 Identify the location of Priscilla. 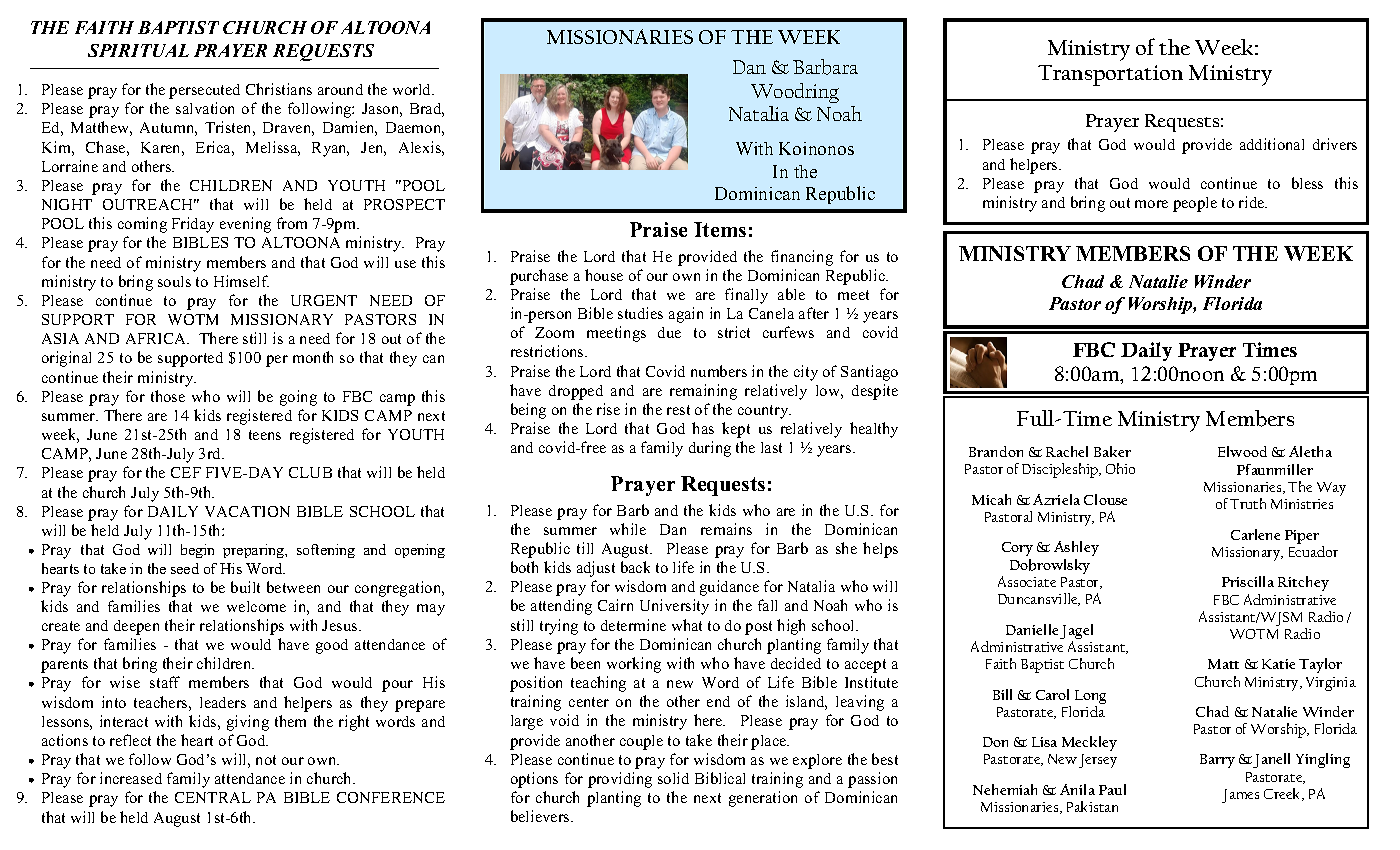
(1248, 581).
